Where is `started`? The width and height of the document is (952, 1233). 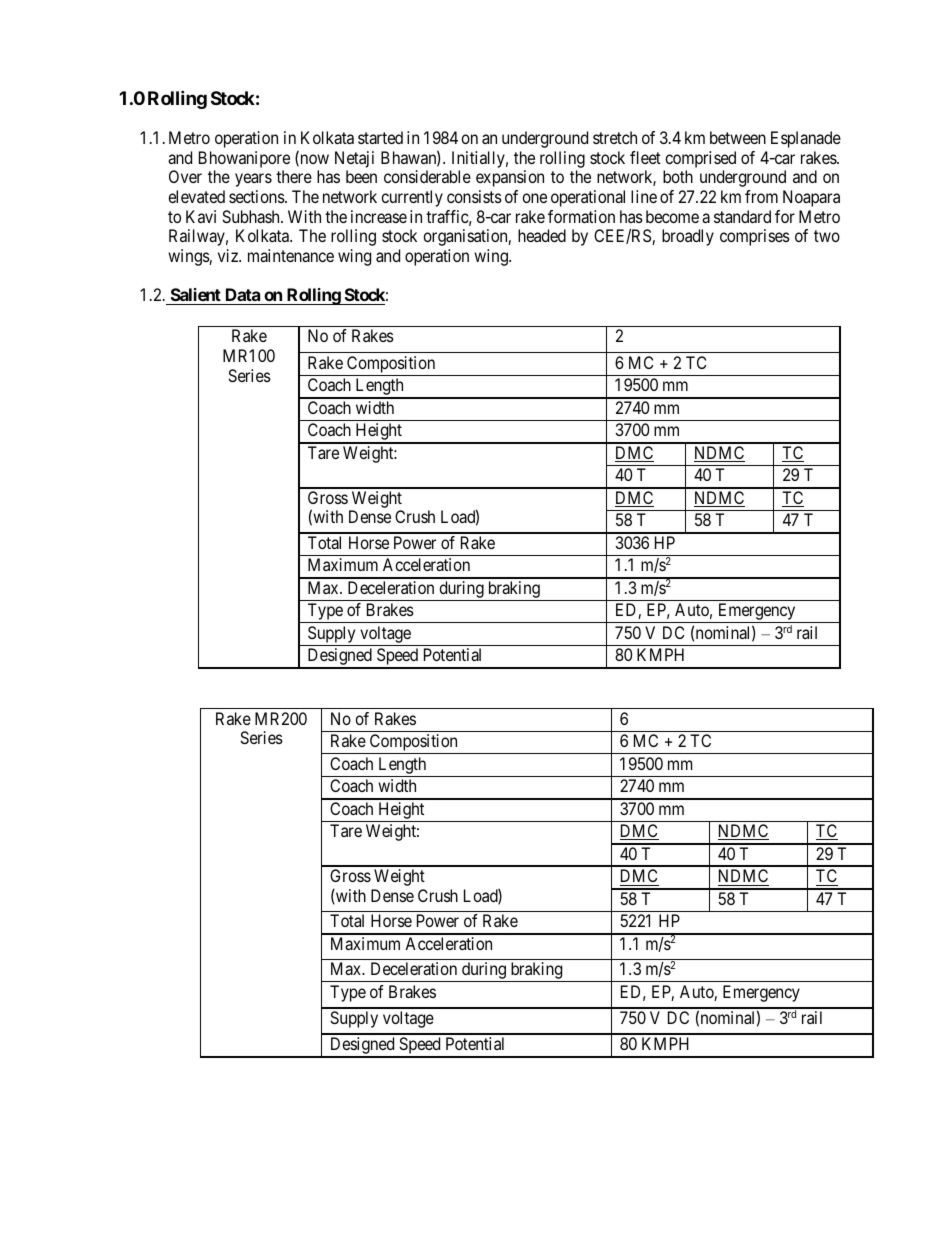
started is located at coordinates (380, 137).
